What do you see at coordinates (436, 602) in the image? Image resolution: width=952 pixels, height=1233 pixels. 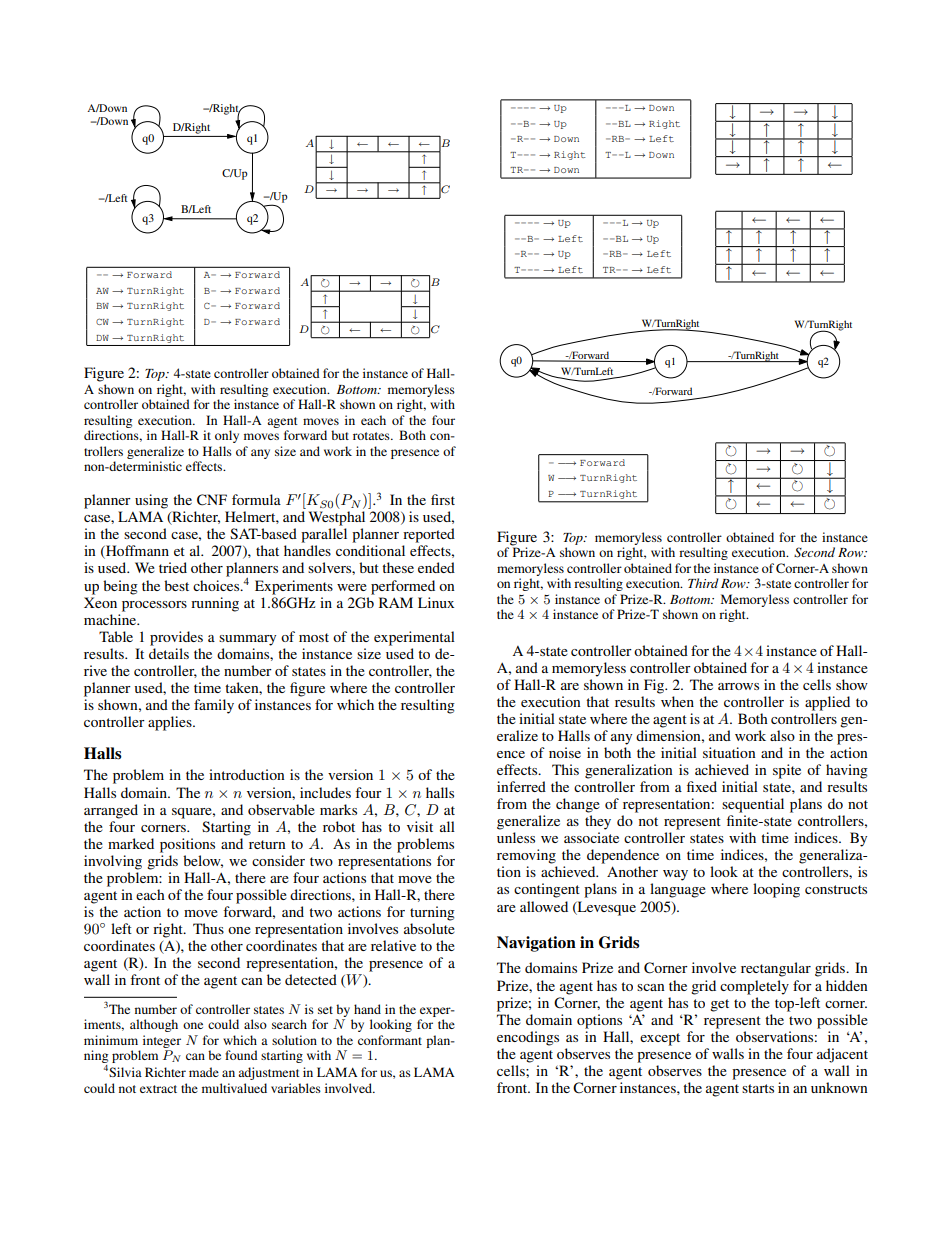 I see `Linux` at bounding box center [436, 602].
